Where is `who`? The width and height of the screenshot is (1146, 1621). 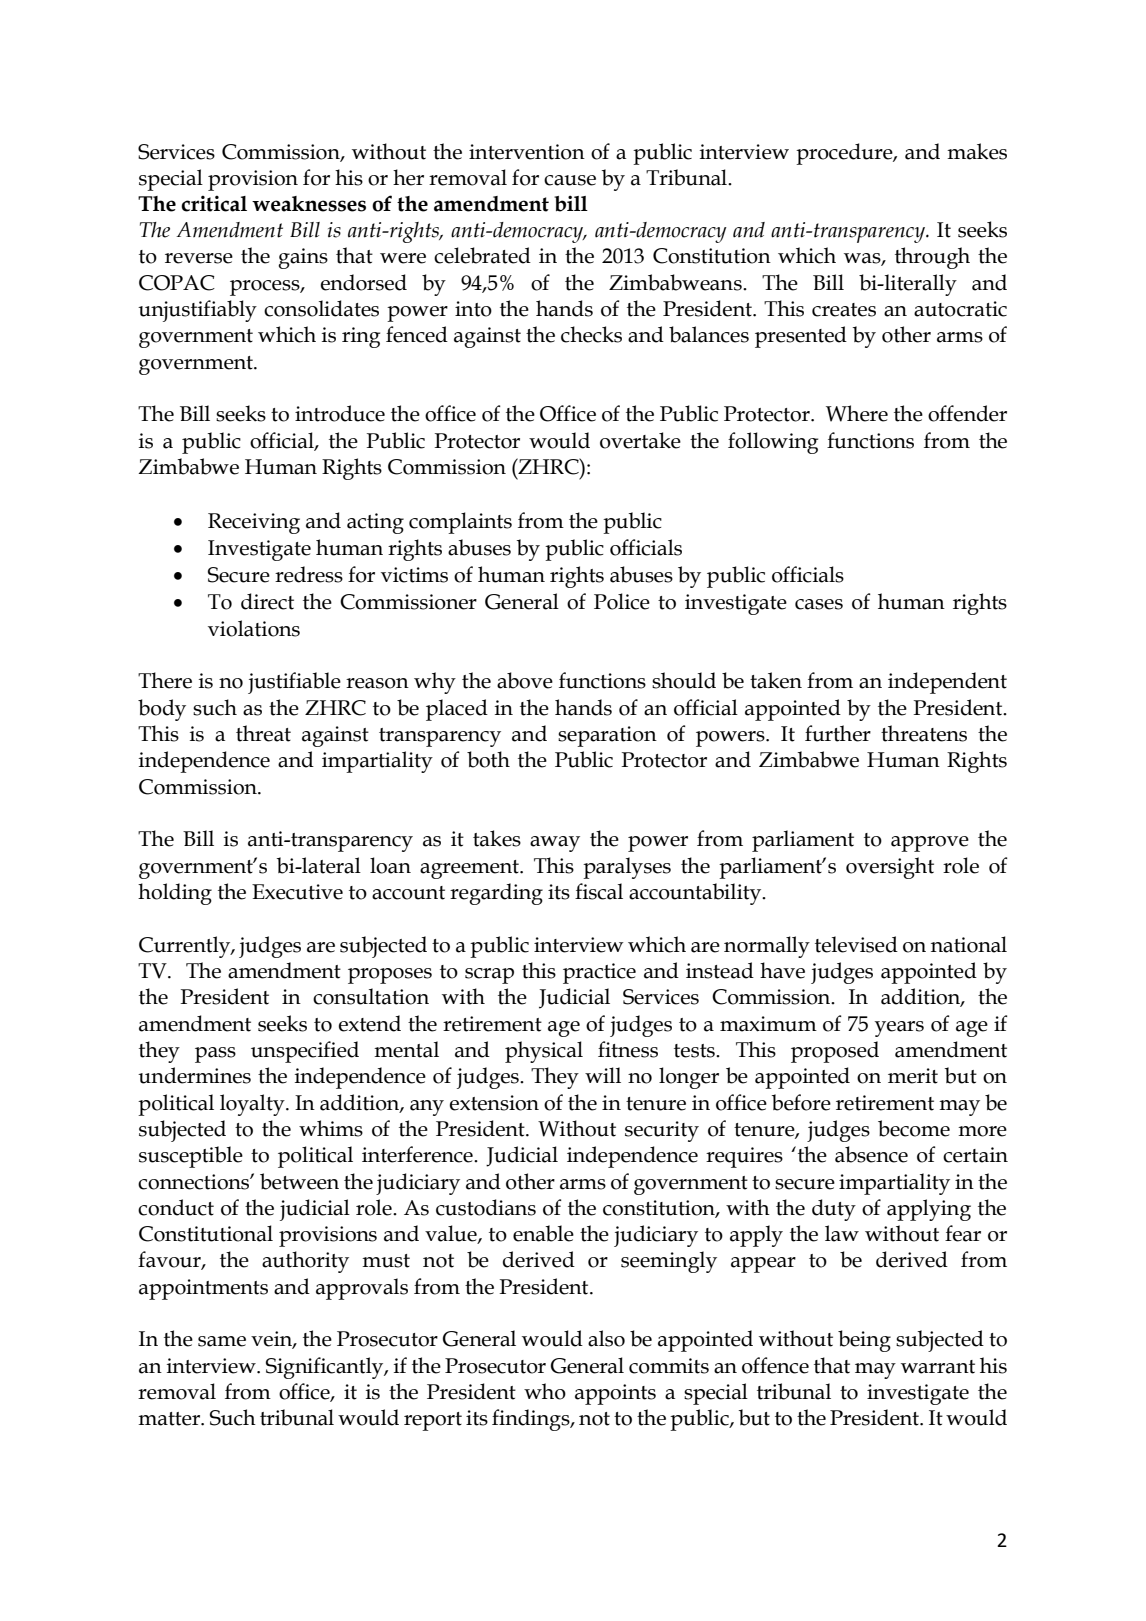 who is located at coordinates (545, 1391).
